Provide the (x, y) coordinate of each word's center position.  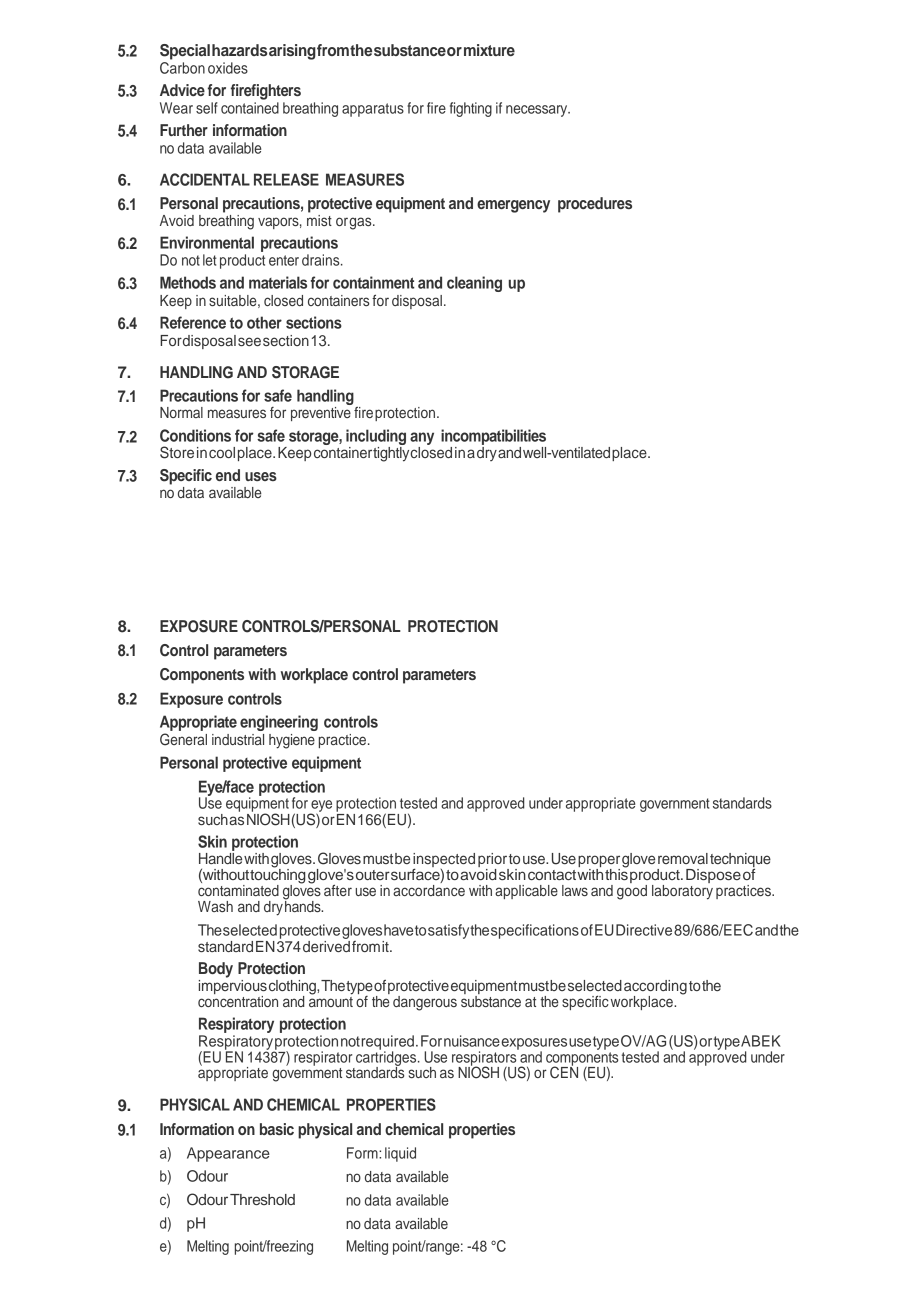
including (376, 438)
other (264, 322)
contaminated (238, 889)
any (422, 440)
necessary (538, 111)
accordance (429, 889)
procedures (595, 205)
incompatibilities (493, 437)
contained (250, 108)
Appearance (228, 1154)
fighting (471, 109)
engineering (279, 723)
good (632, 891)
